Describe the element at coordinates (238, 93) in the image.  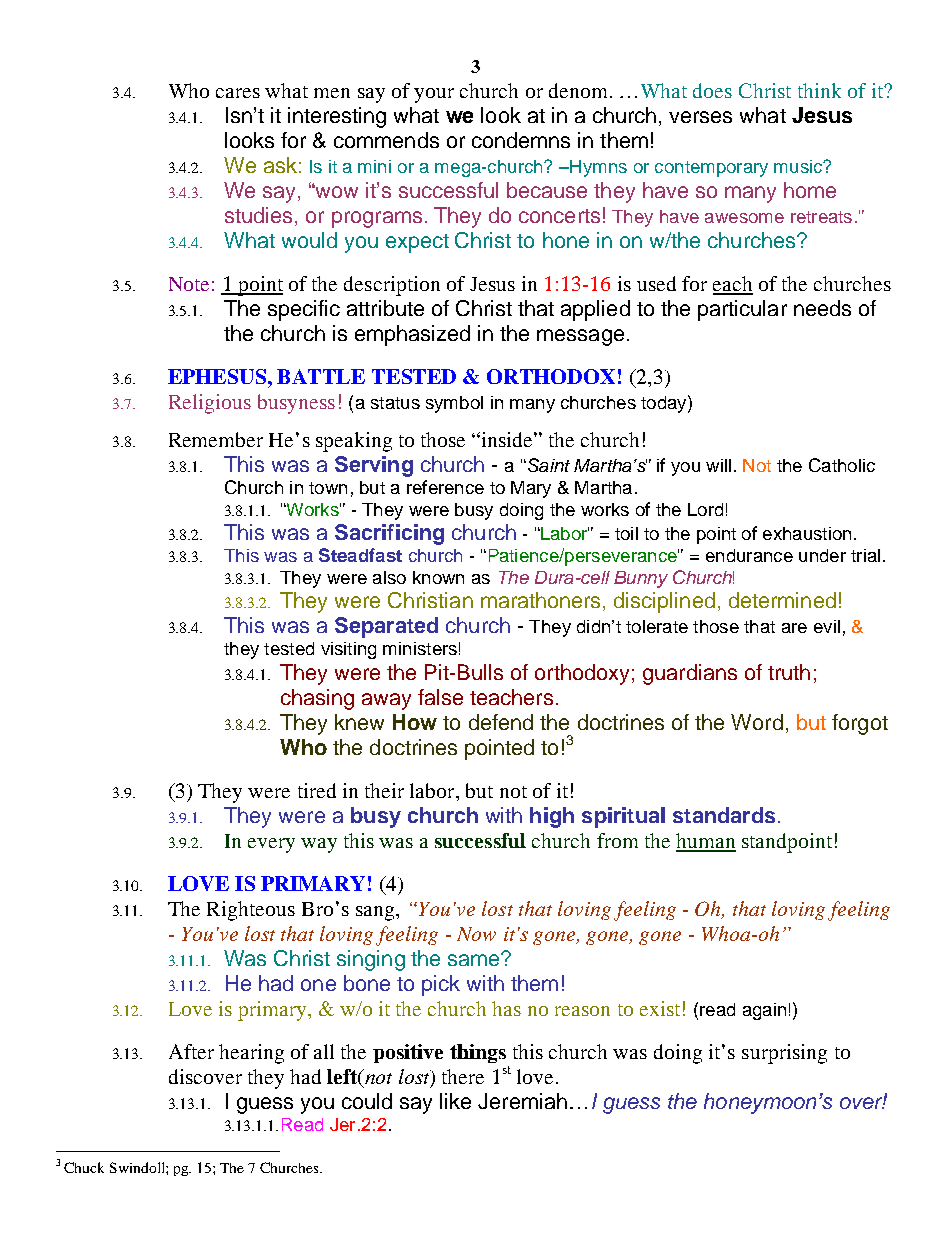
I see `cares` at that location.
